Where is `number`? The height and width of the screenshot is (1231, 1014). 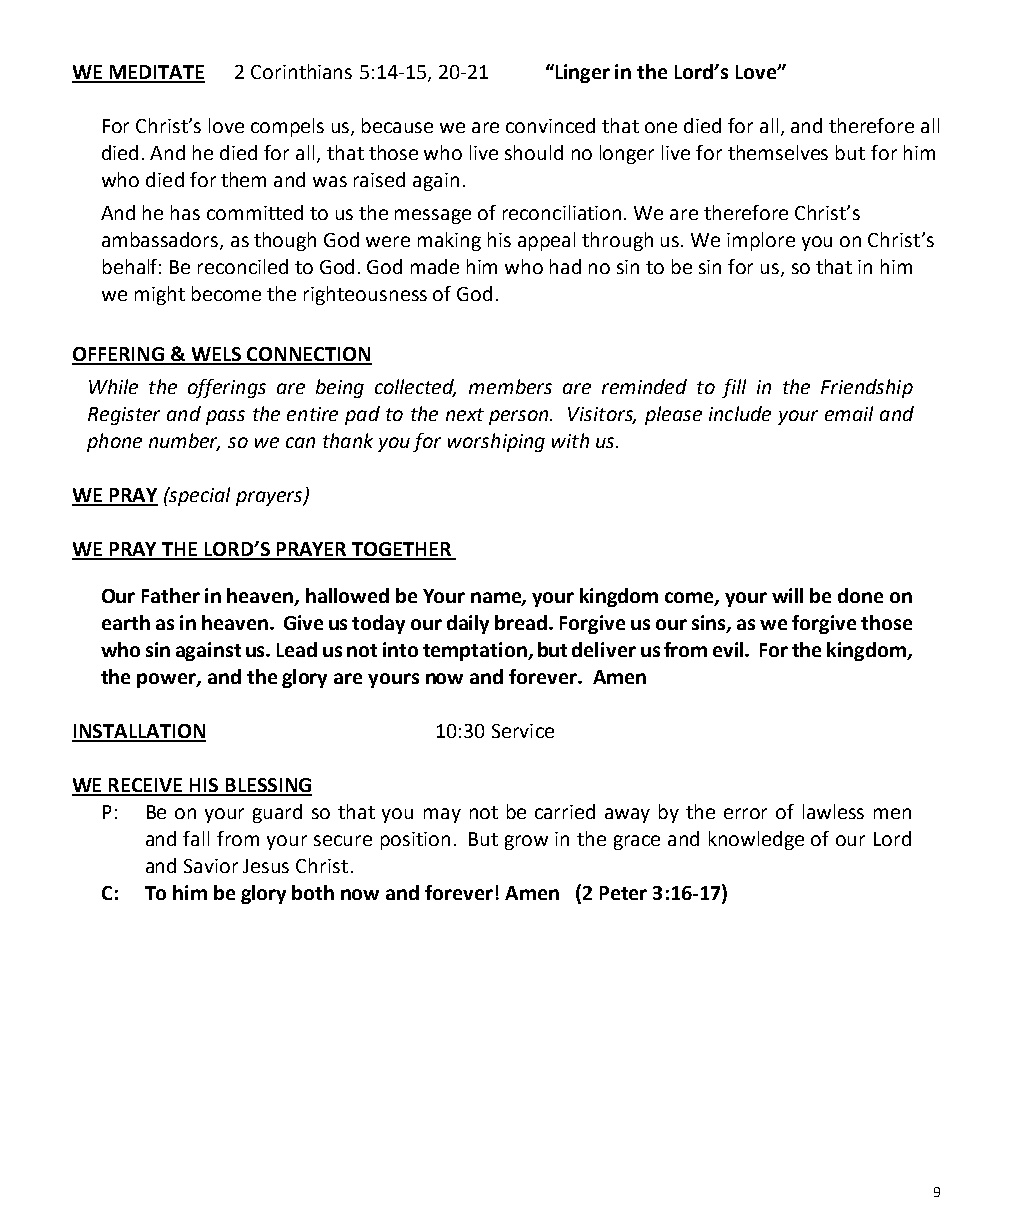 number is located at coordinates (184, 442).
